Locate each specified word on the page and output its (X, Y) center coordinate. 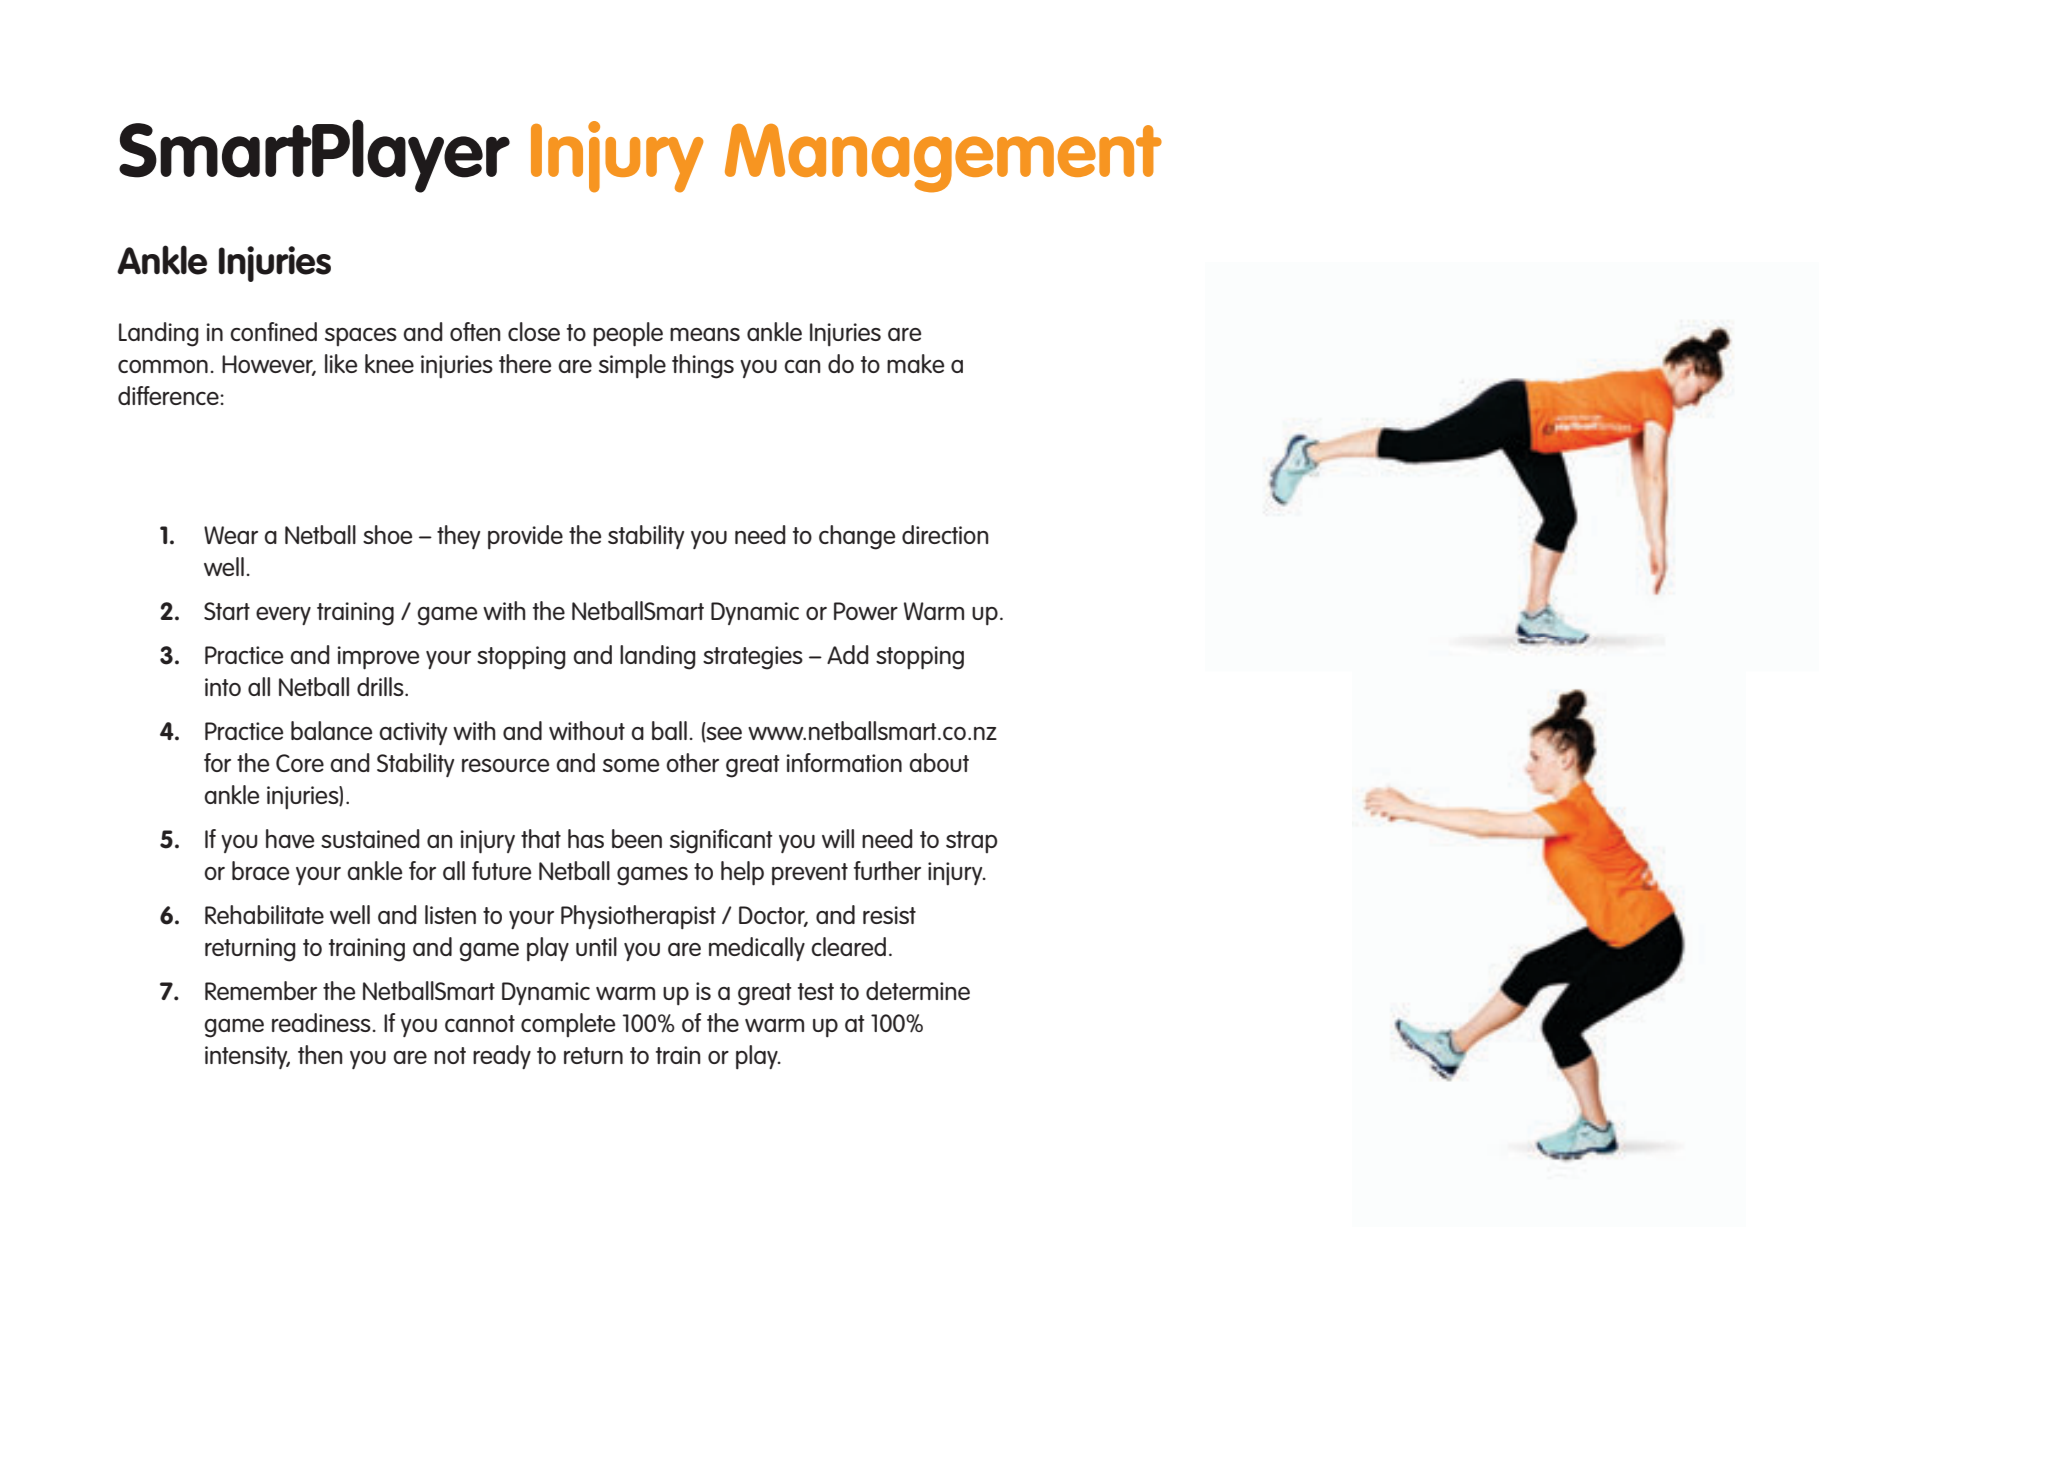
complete (568, 1025)
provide (525, 537)
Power (866, 611)
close (534, 331)
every (283, 616)
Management (943, 158)
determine (918, 990)
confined (273, 331)
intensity (247, 1057)
